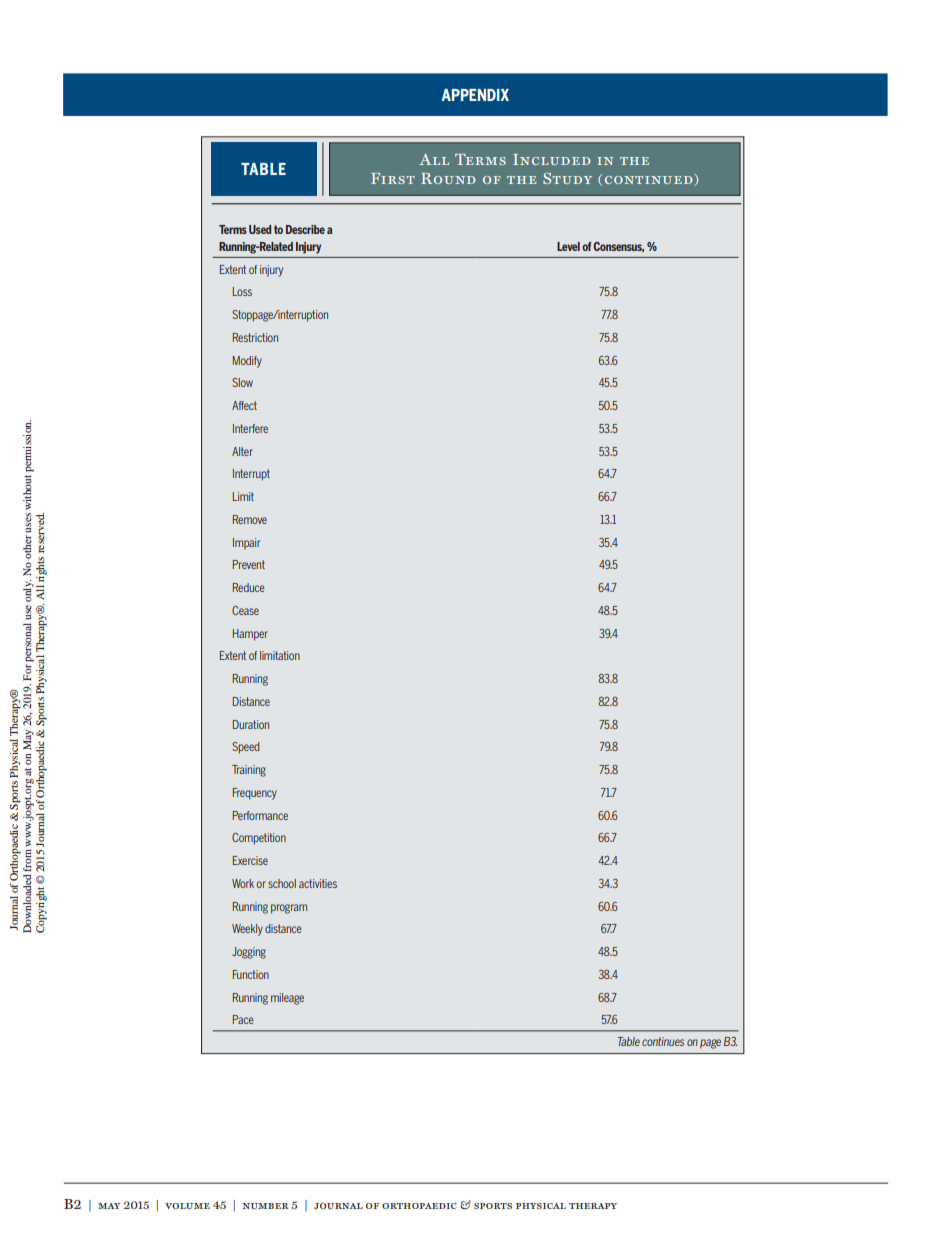  I want to click on activities, so click(318, 883).
